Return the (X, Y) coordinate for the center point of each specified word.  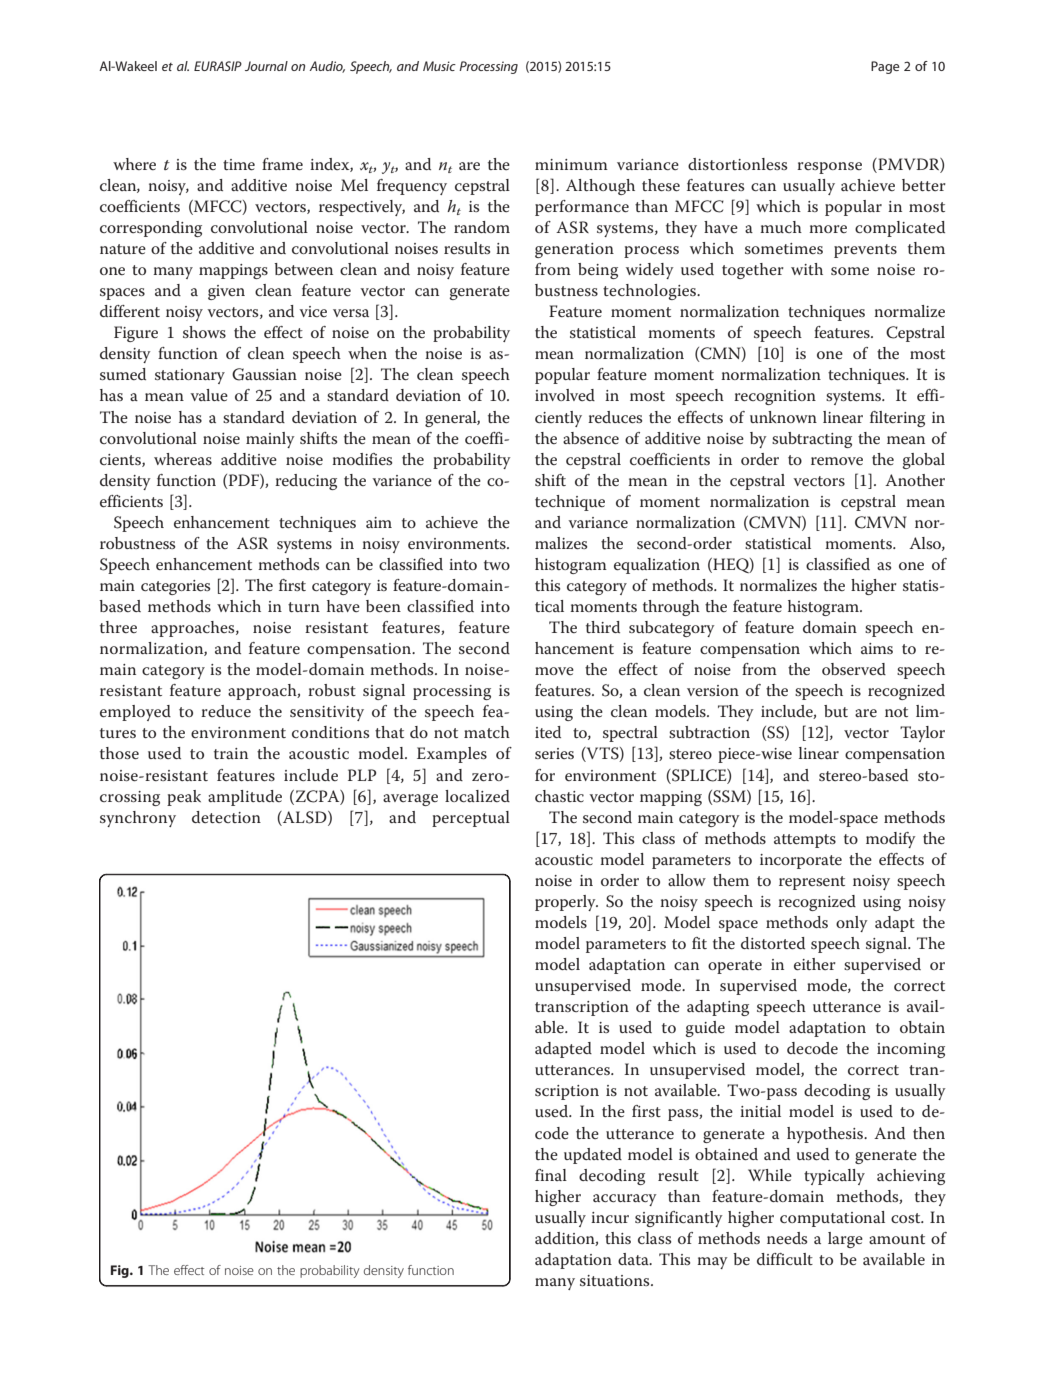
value (209, 395)
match (487, 732)
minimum (571, 164)
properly (566, 903)
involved (565, 395)
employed (135, 713)
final (551, 1175)
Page (885, 67)
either (815, 964)
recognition (775, 397)
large (845, 1240)
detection (226, 817)
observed (854, 669)
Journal (266, 66)
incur (610, 1217)
